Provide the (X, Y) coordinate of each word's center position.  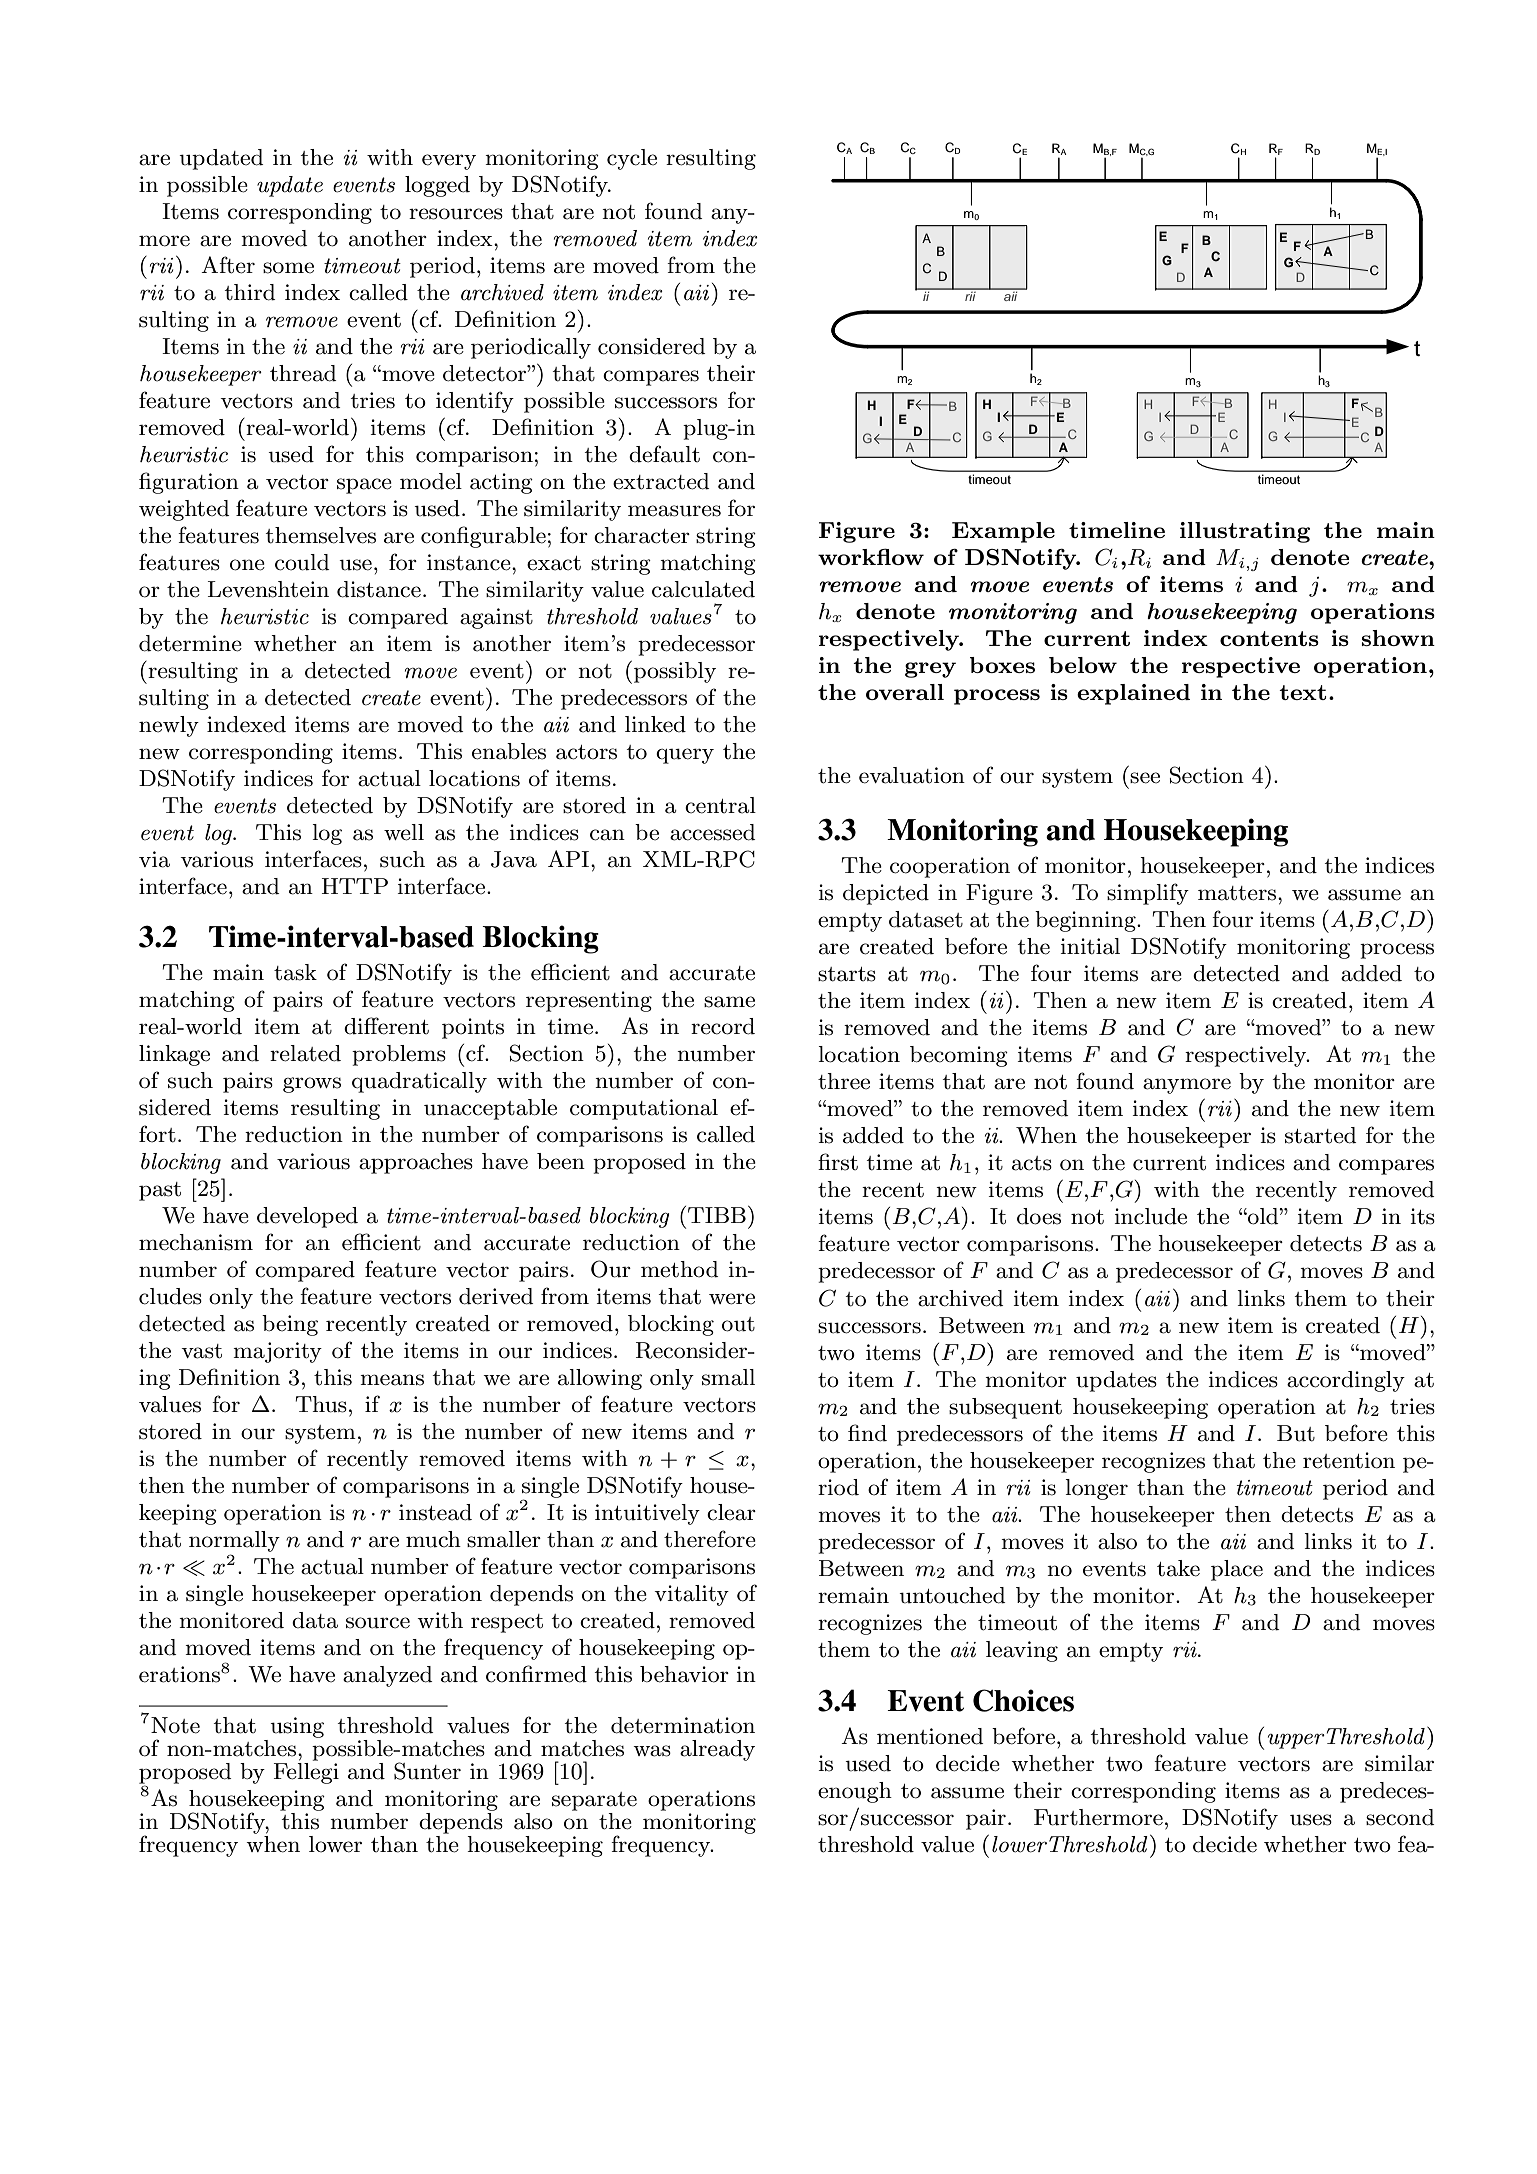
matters (1237, 893)
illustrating (1245, 532)
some (288, 268)
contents (1269, 638)
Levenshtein (268, 589)
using (297, 1727)
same (729, 1002)
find (867, 1433)
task (295, 972)
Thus (321, 1404)
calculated (703, 589)
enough (855, 1792)
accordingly (1346, 1381)
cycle (632, 159)
